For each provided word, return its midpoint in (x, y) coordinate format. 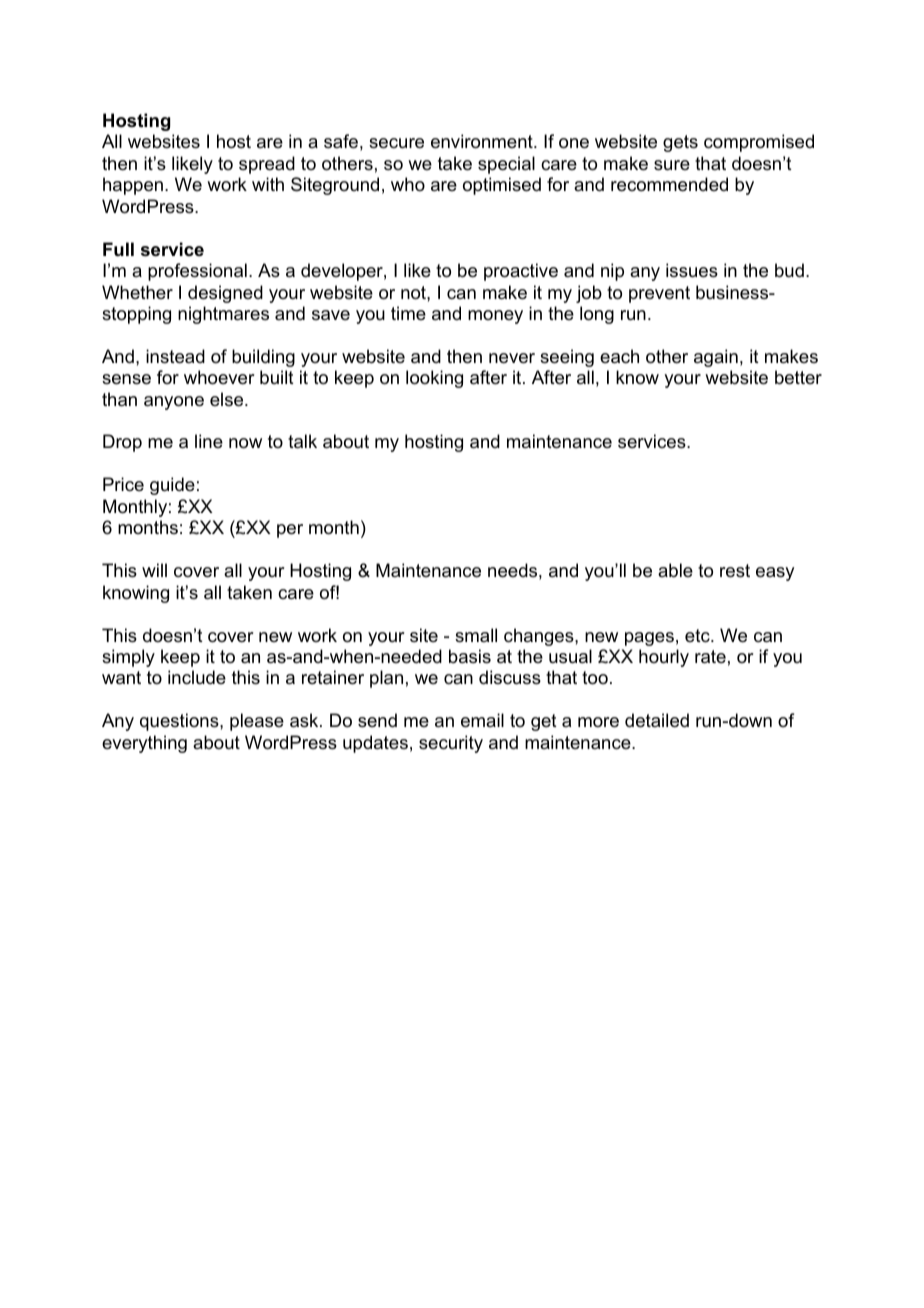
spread (267, 165)
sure (672, 165)
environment (483, 141)
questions (180, 722)
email (482, 720)
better (798, 377)
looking (434, 379)
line (209, 441)
